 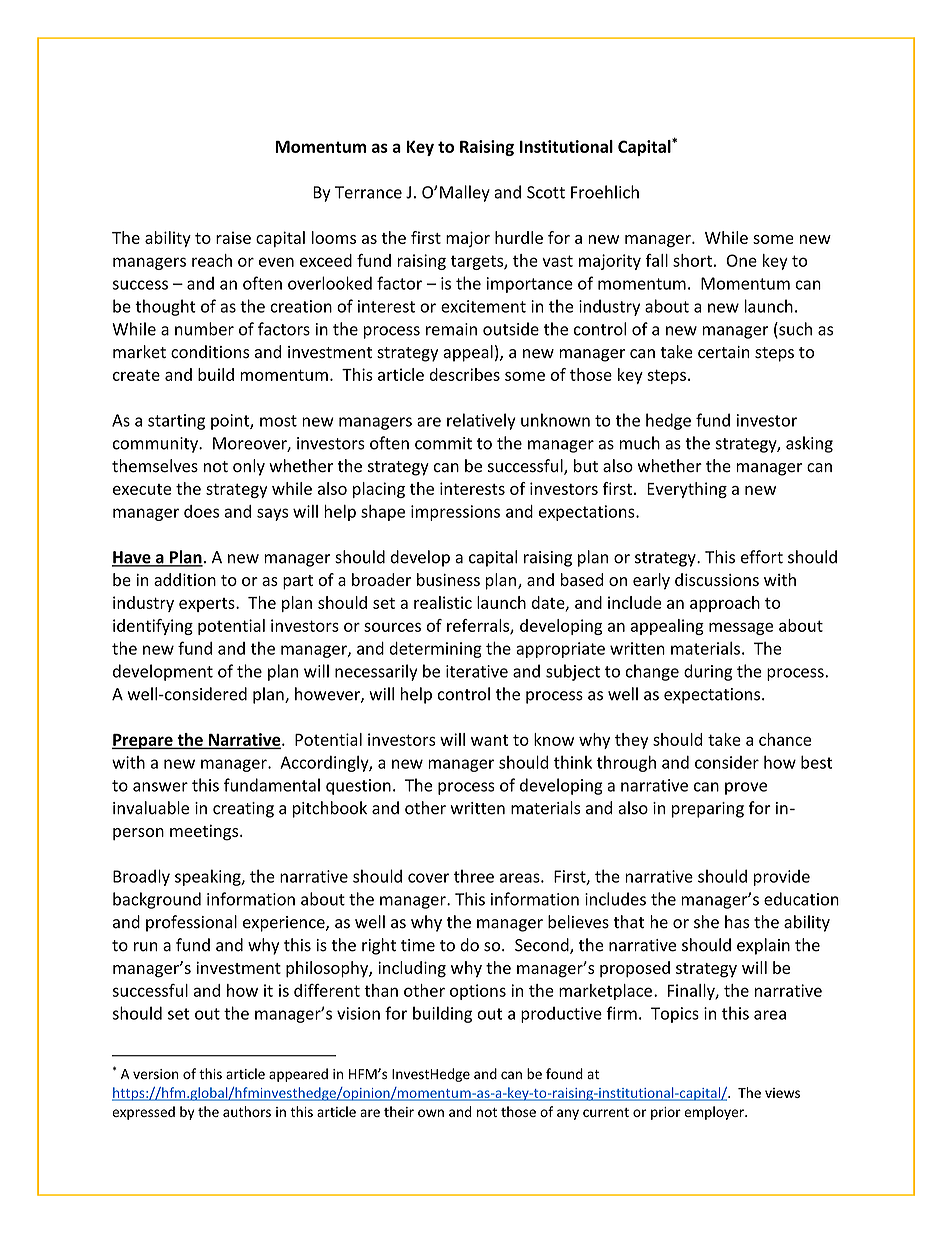 What do you see at coordinates (742, 260) in the screenshot?
I see `One` at bounding box center [742, 260].
